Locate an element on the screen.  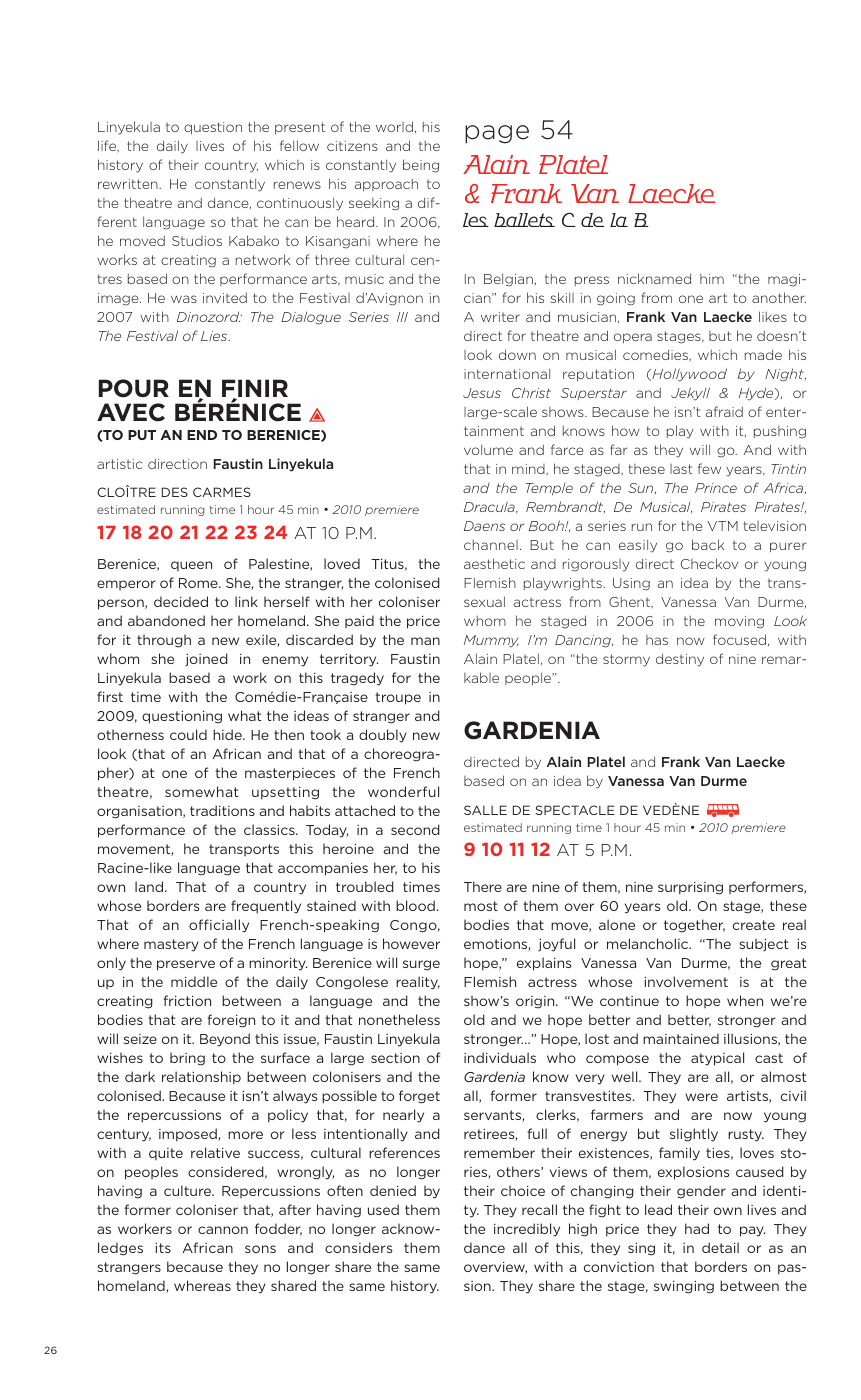
detail is located at coordinates (720, 1247).
